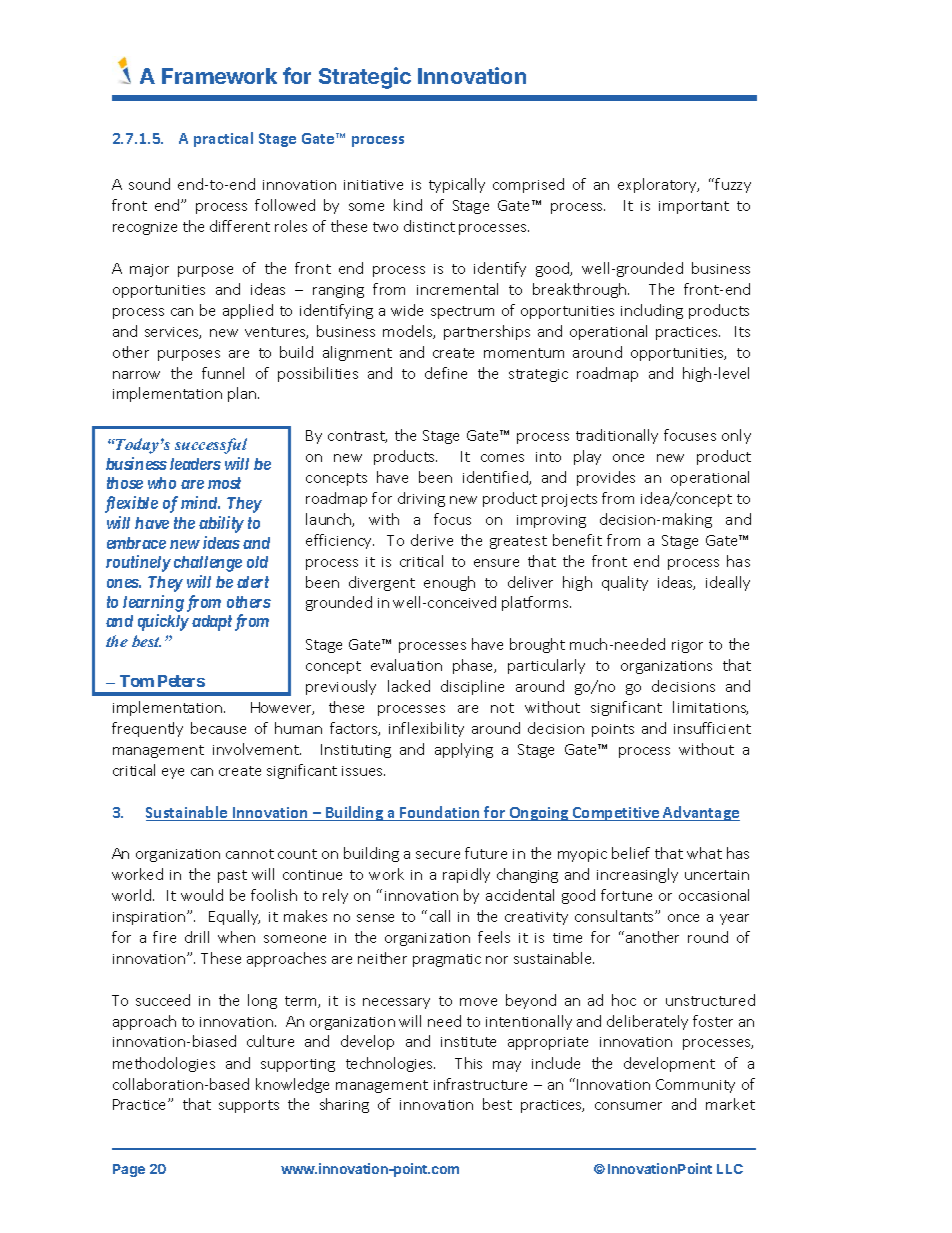  I want to click on infrastructure, so click(480, 1084).
